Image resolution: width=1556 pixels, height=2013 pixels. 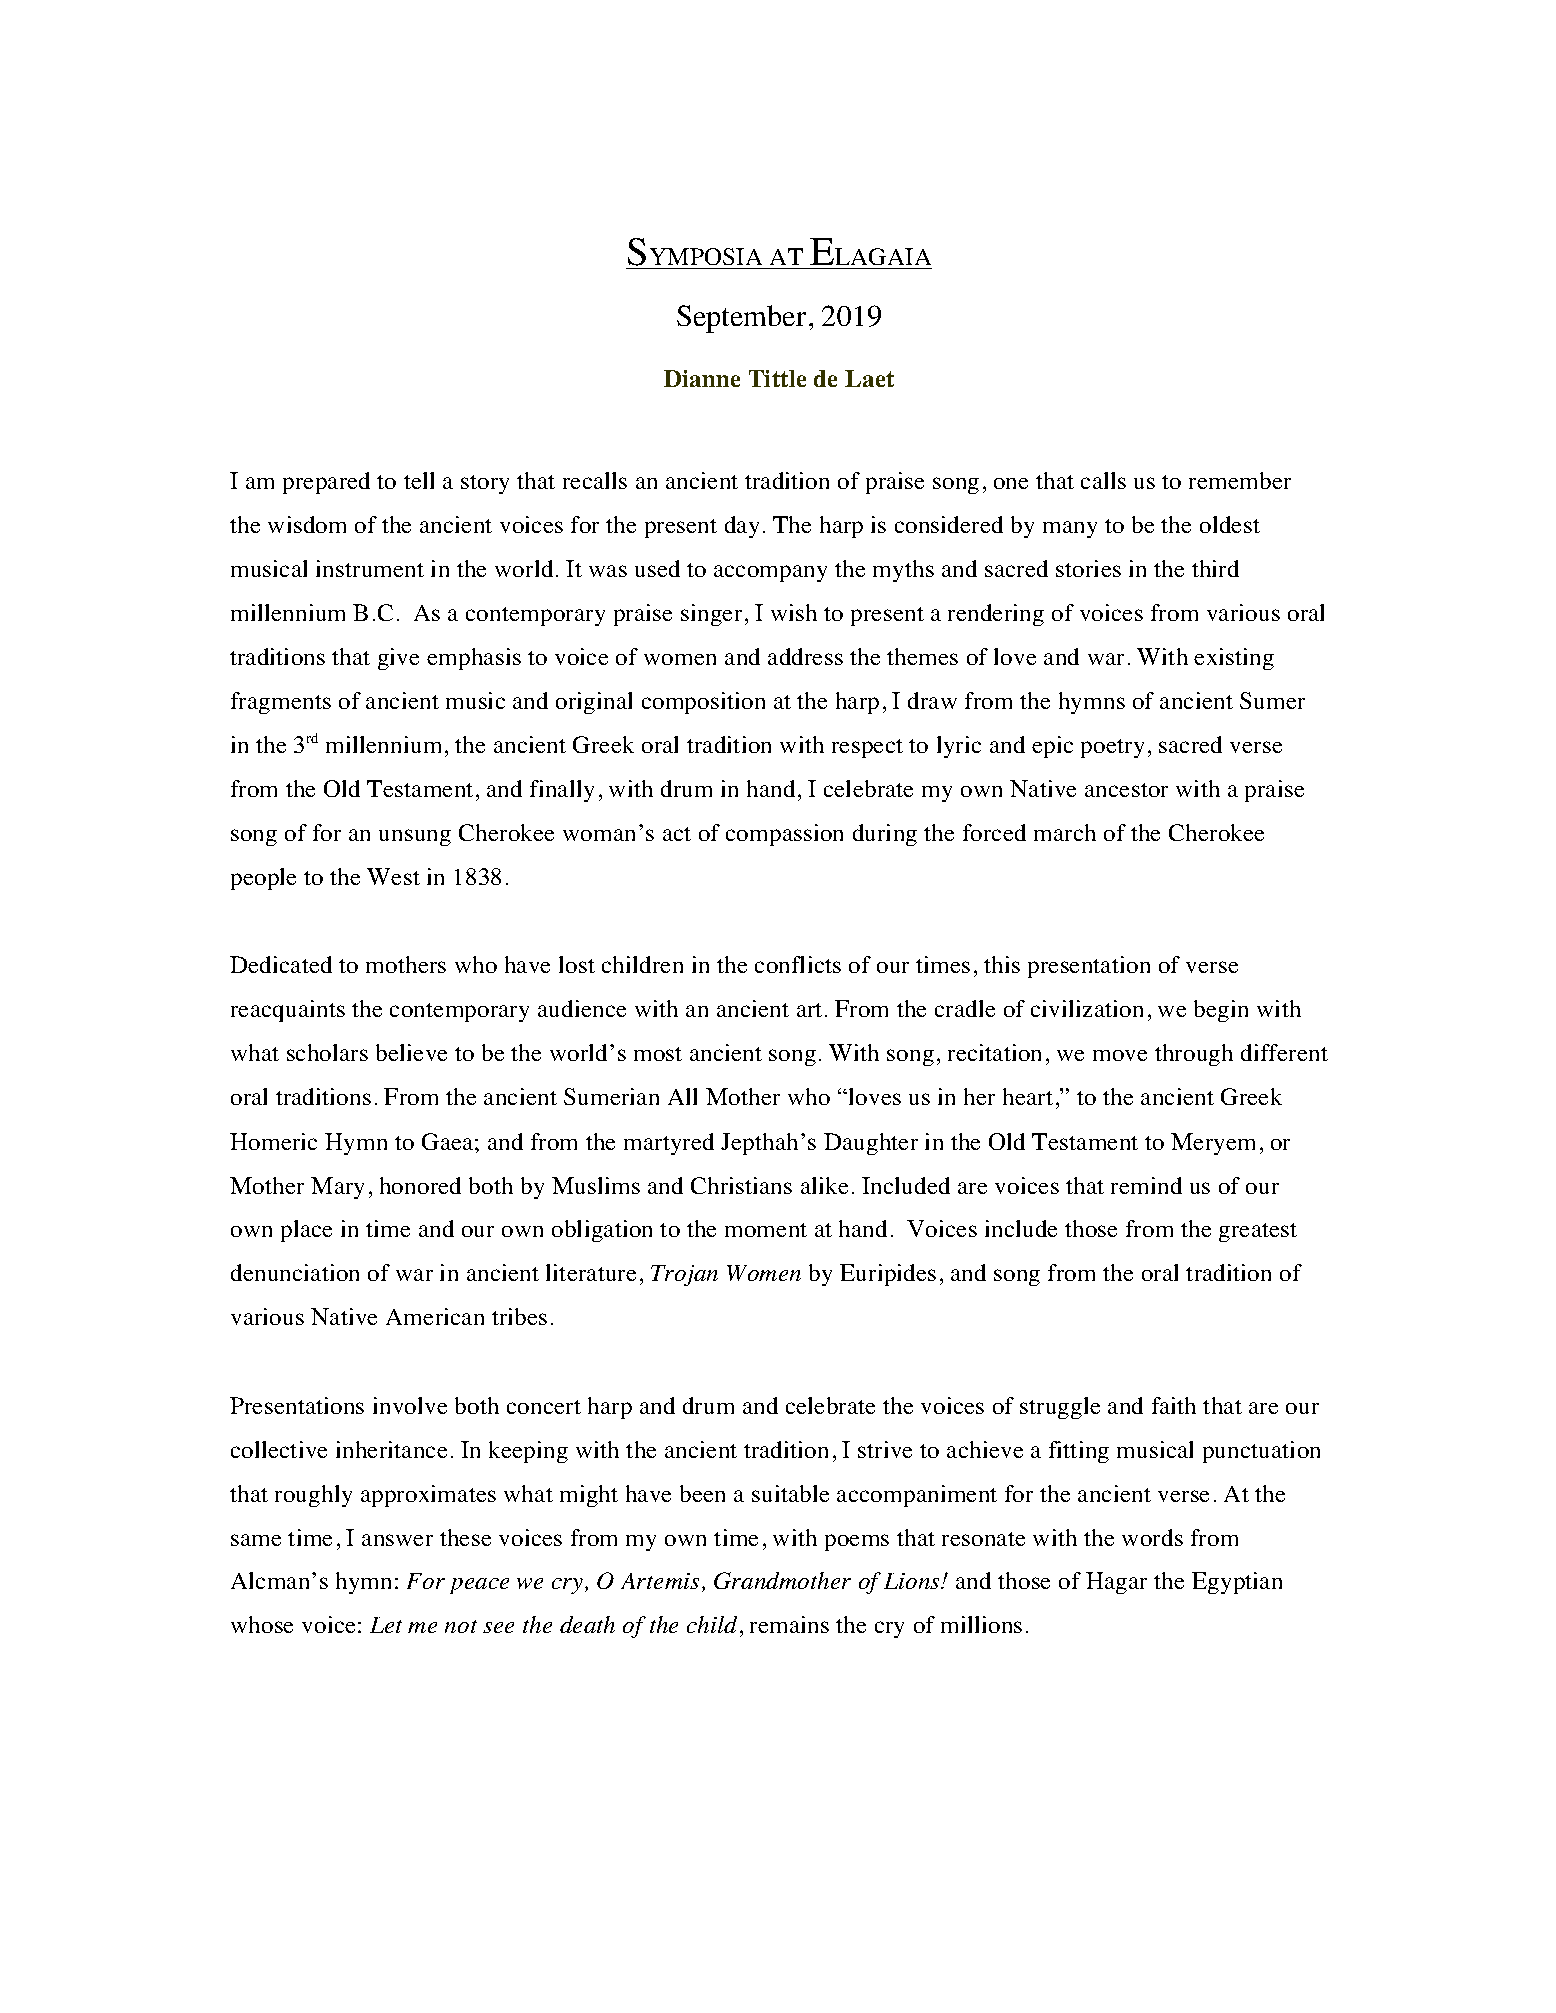 What do you see at coordinates (281, 964) in the image?
I see `Dedicated` at bounding box center [281, 964].
